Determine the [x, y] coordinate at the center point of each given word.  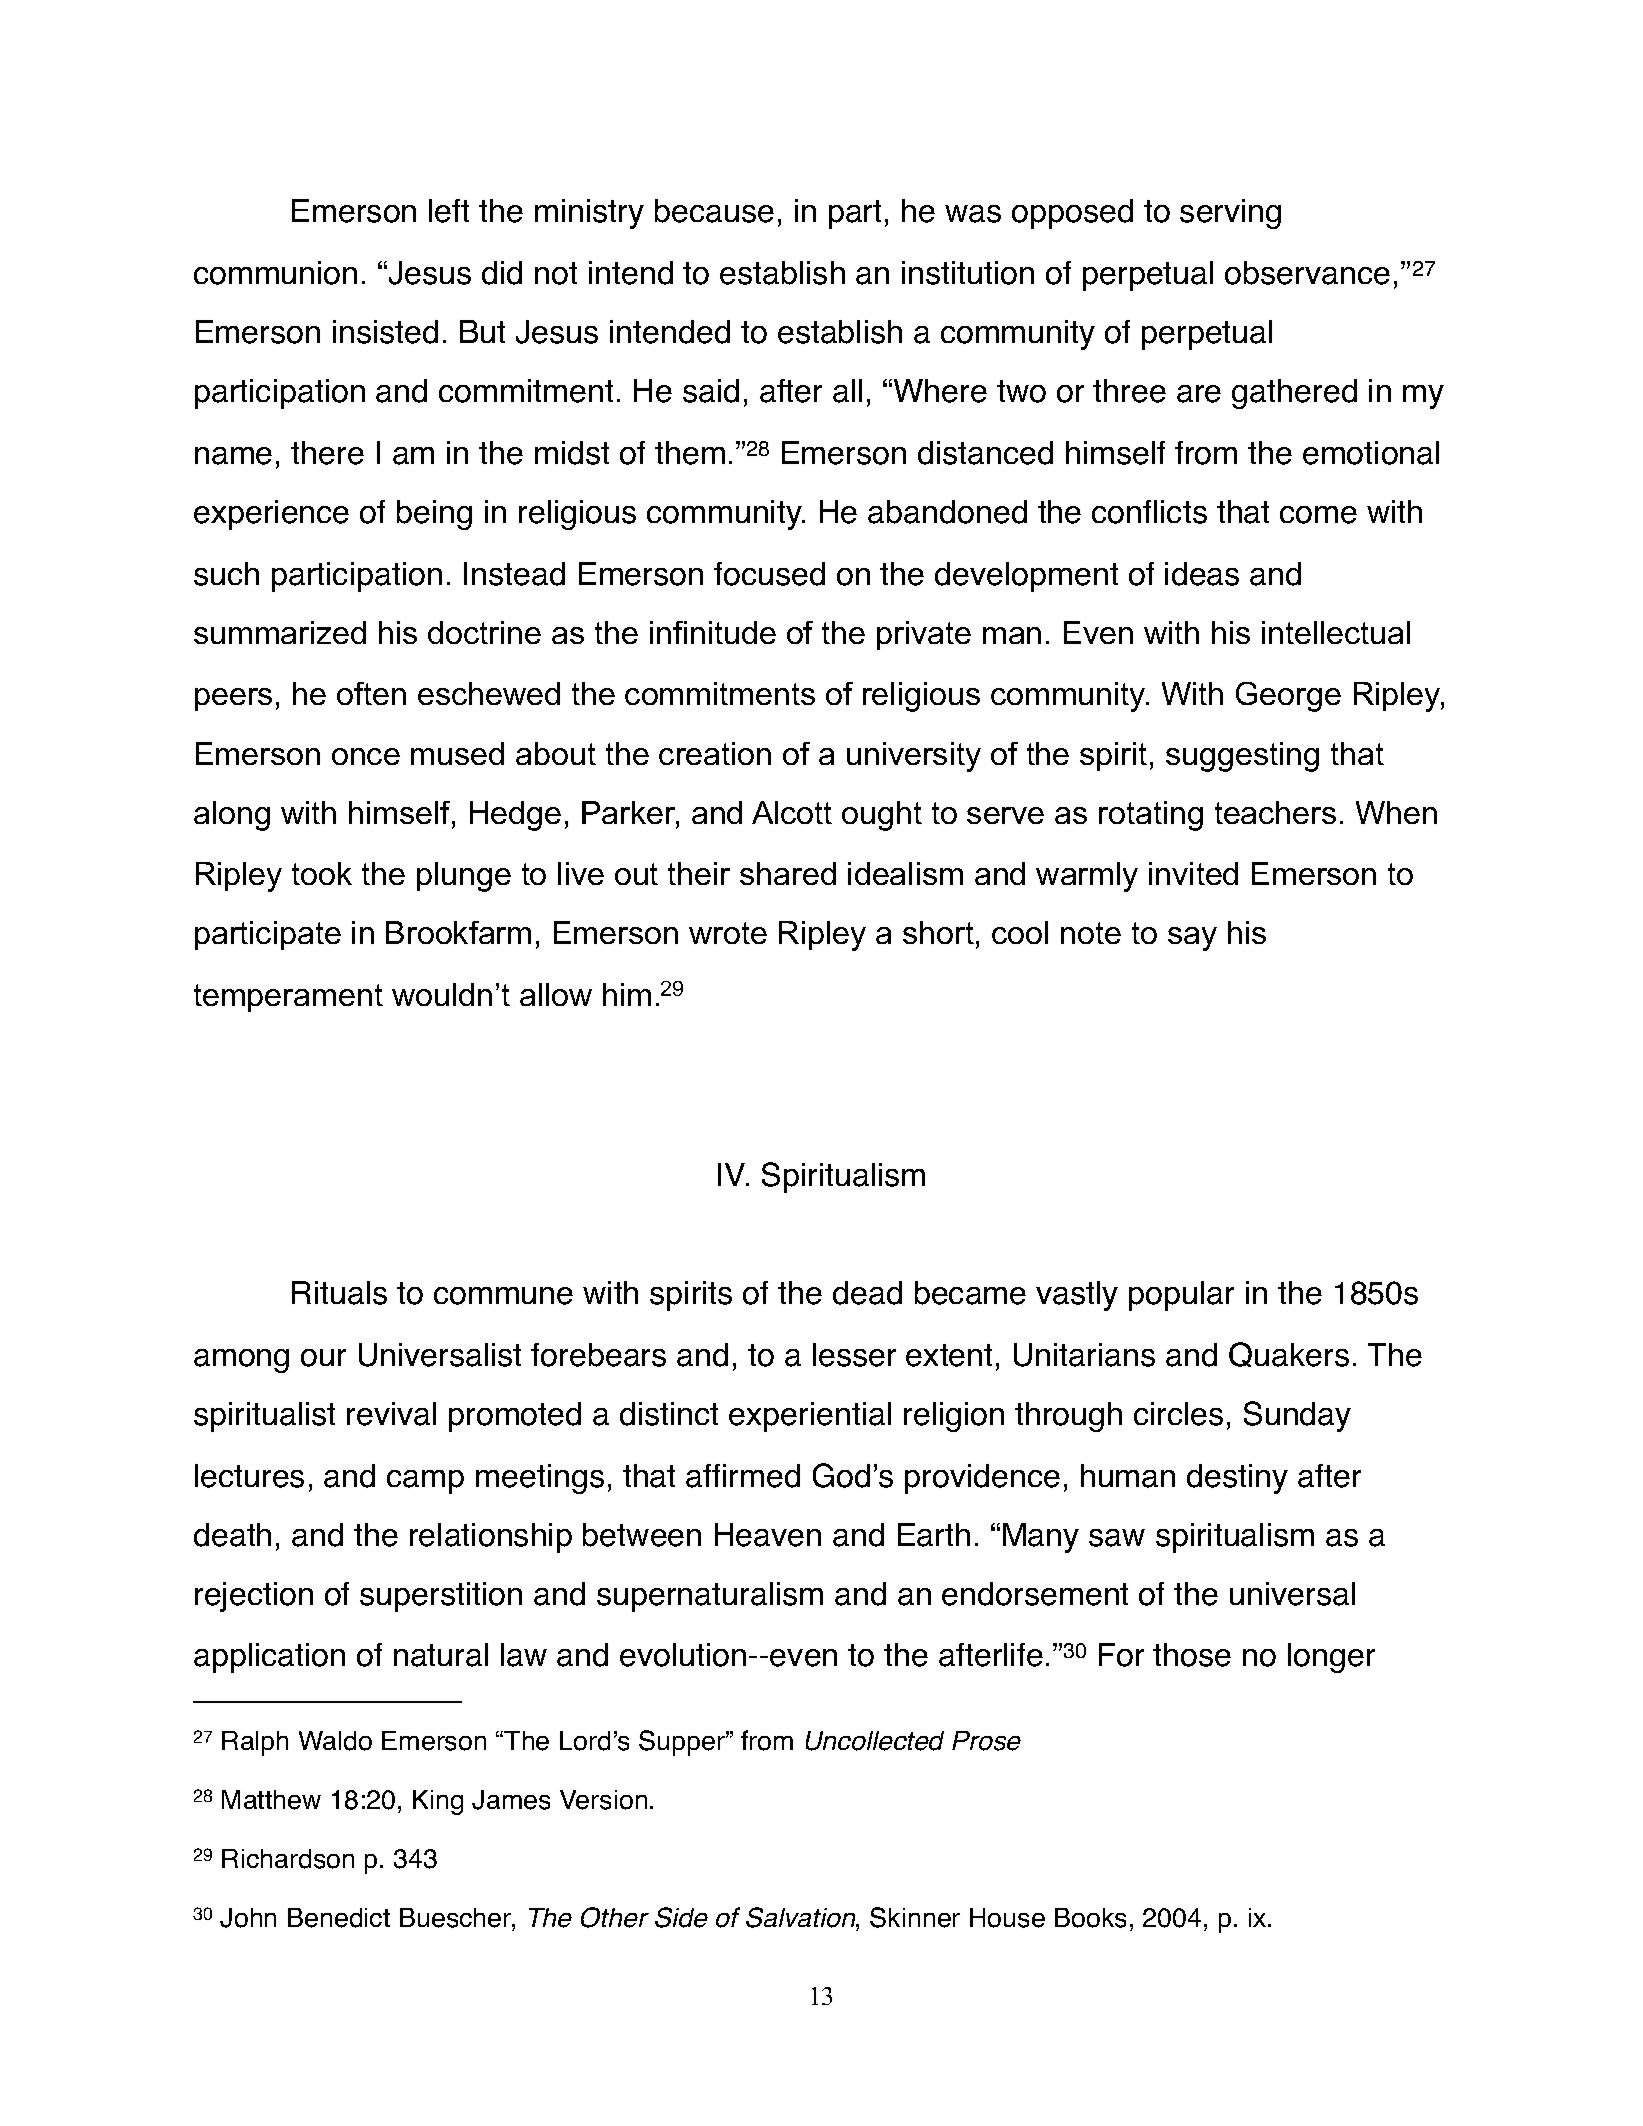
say [1192, 939]
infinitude [713, 632]
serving [1230, 214]
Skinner [915, 1917]
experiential [810, 1417]
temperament [288, 998]
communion [275, 273]
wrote [728, 933]
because [714, 211]
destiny [1237, 1479]
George [1288, 697]
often [371, 693]
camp [425, 1482]
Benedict [339, 1918]
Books [1090, 1918]
